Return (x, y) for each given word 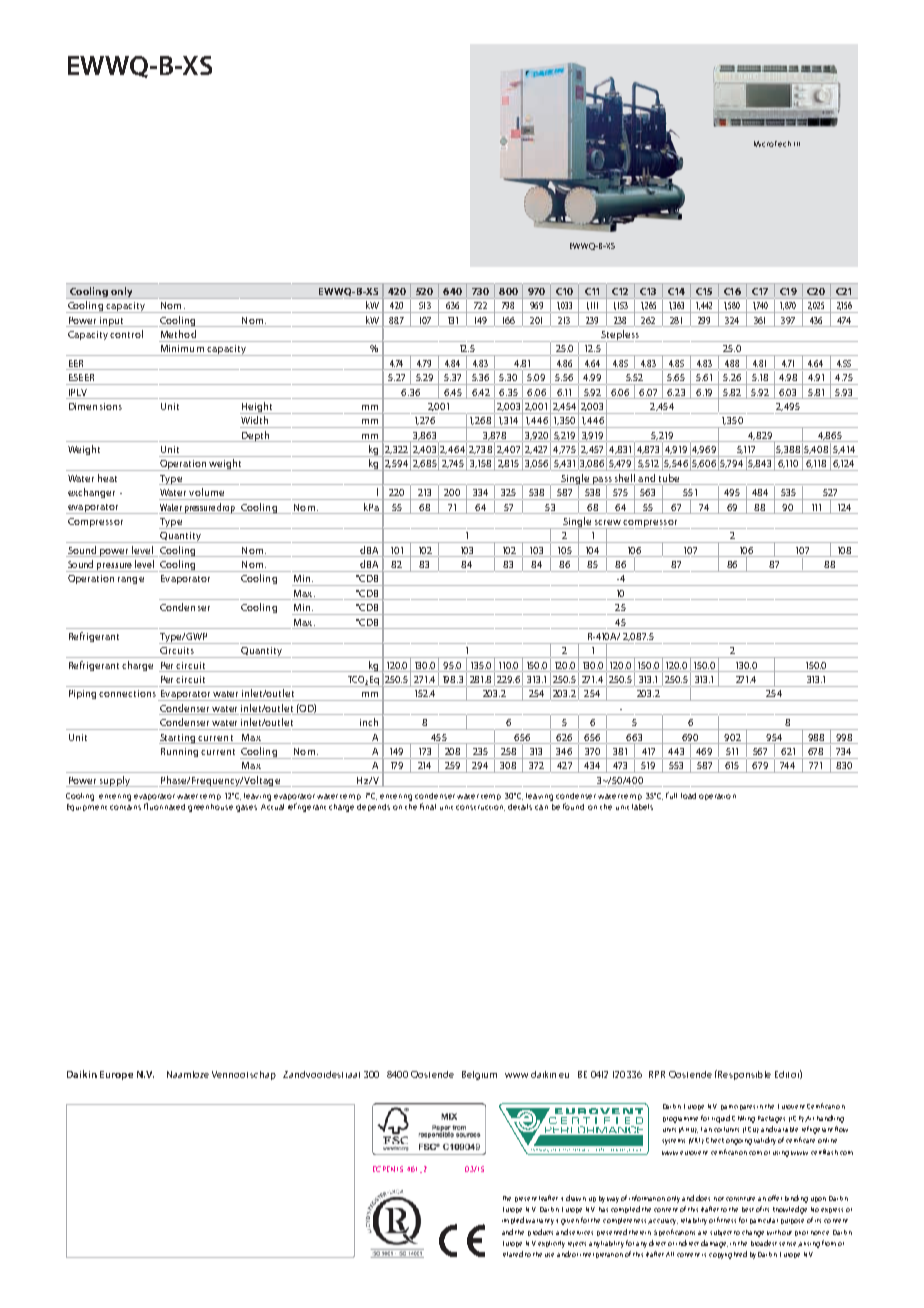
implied (513, 1220)
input (111, 322)
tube (669, 478)
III (797, 144)
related (513, 1254)
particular (764, 1221)
